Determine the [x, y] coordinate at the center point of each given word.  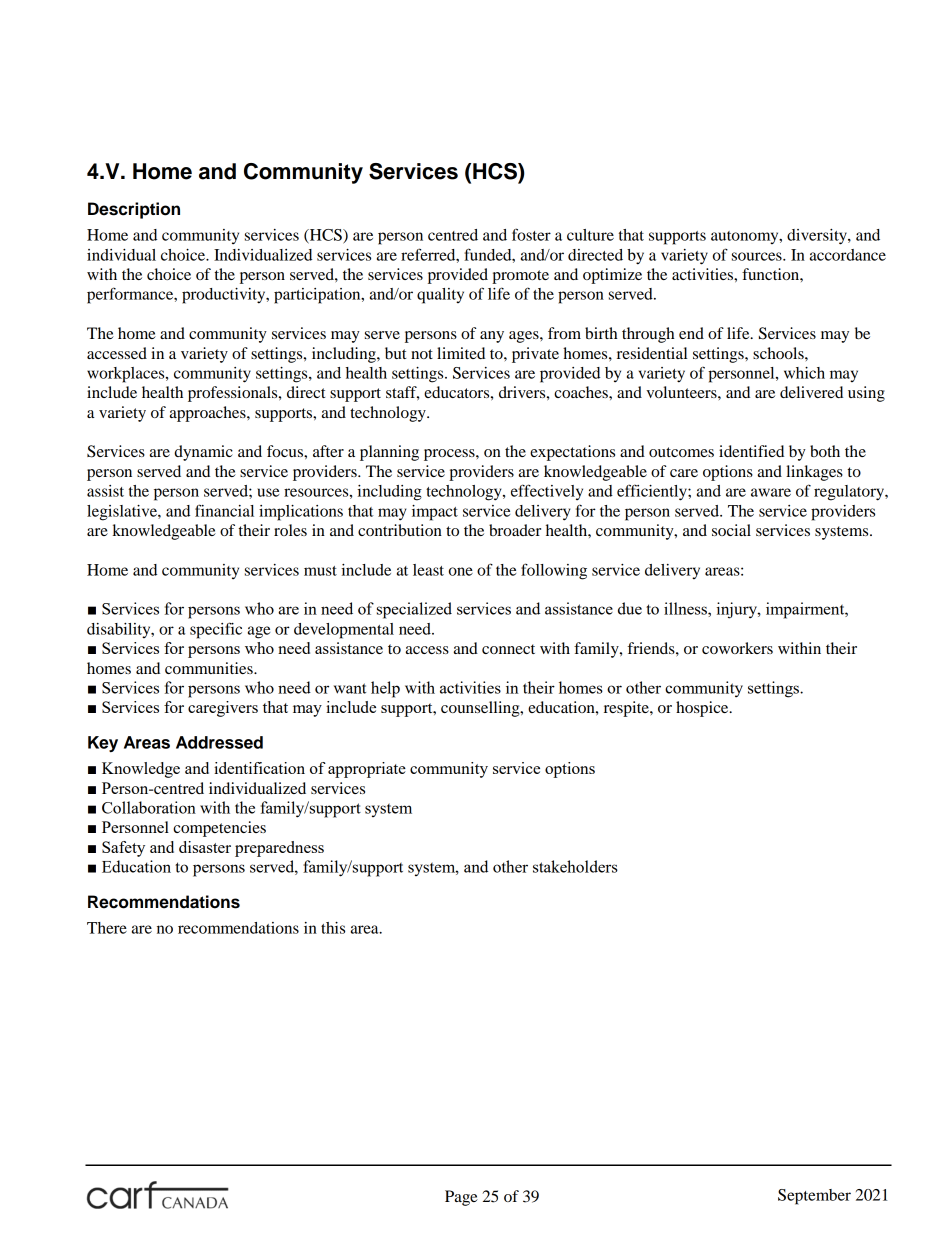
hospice [703, 709]
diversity [818, 237]
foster [531, 234]
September [814, 1197]
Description [134, 210]
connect [508, 649]
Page [461, 1198]
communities [210, 668]
